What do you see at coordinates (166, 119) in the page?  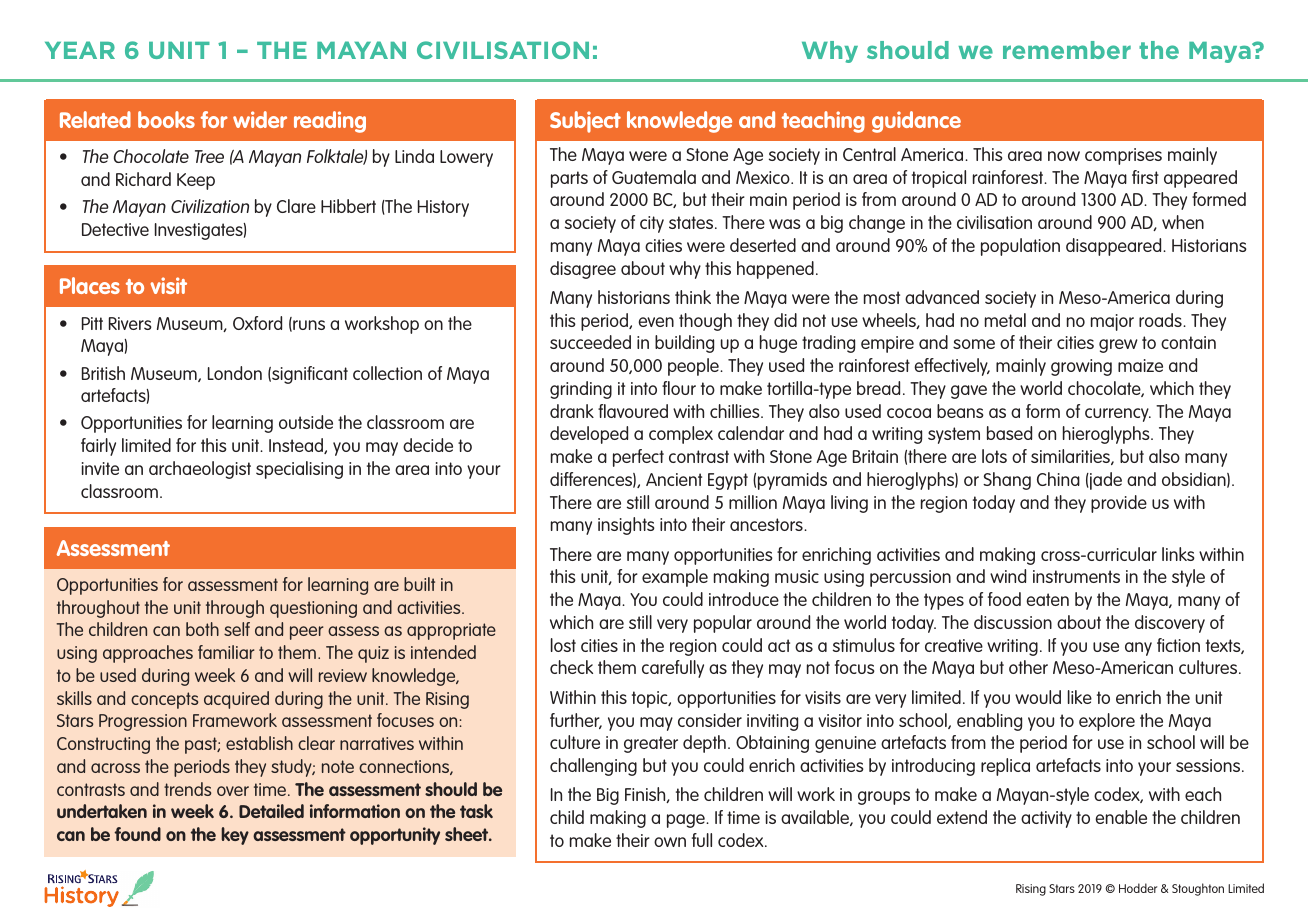 I see `books` at bounding box center [166, 119].
